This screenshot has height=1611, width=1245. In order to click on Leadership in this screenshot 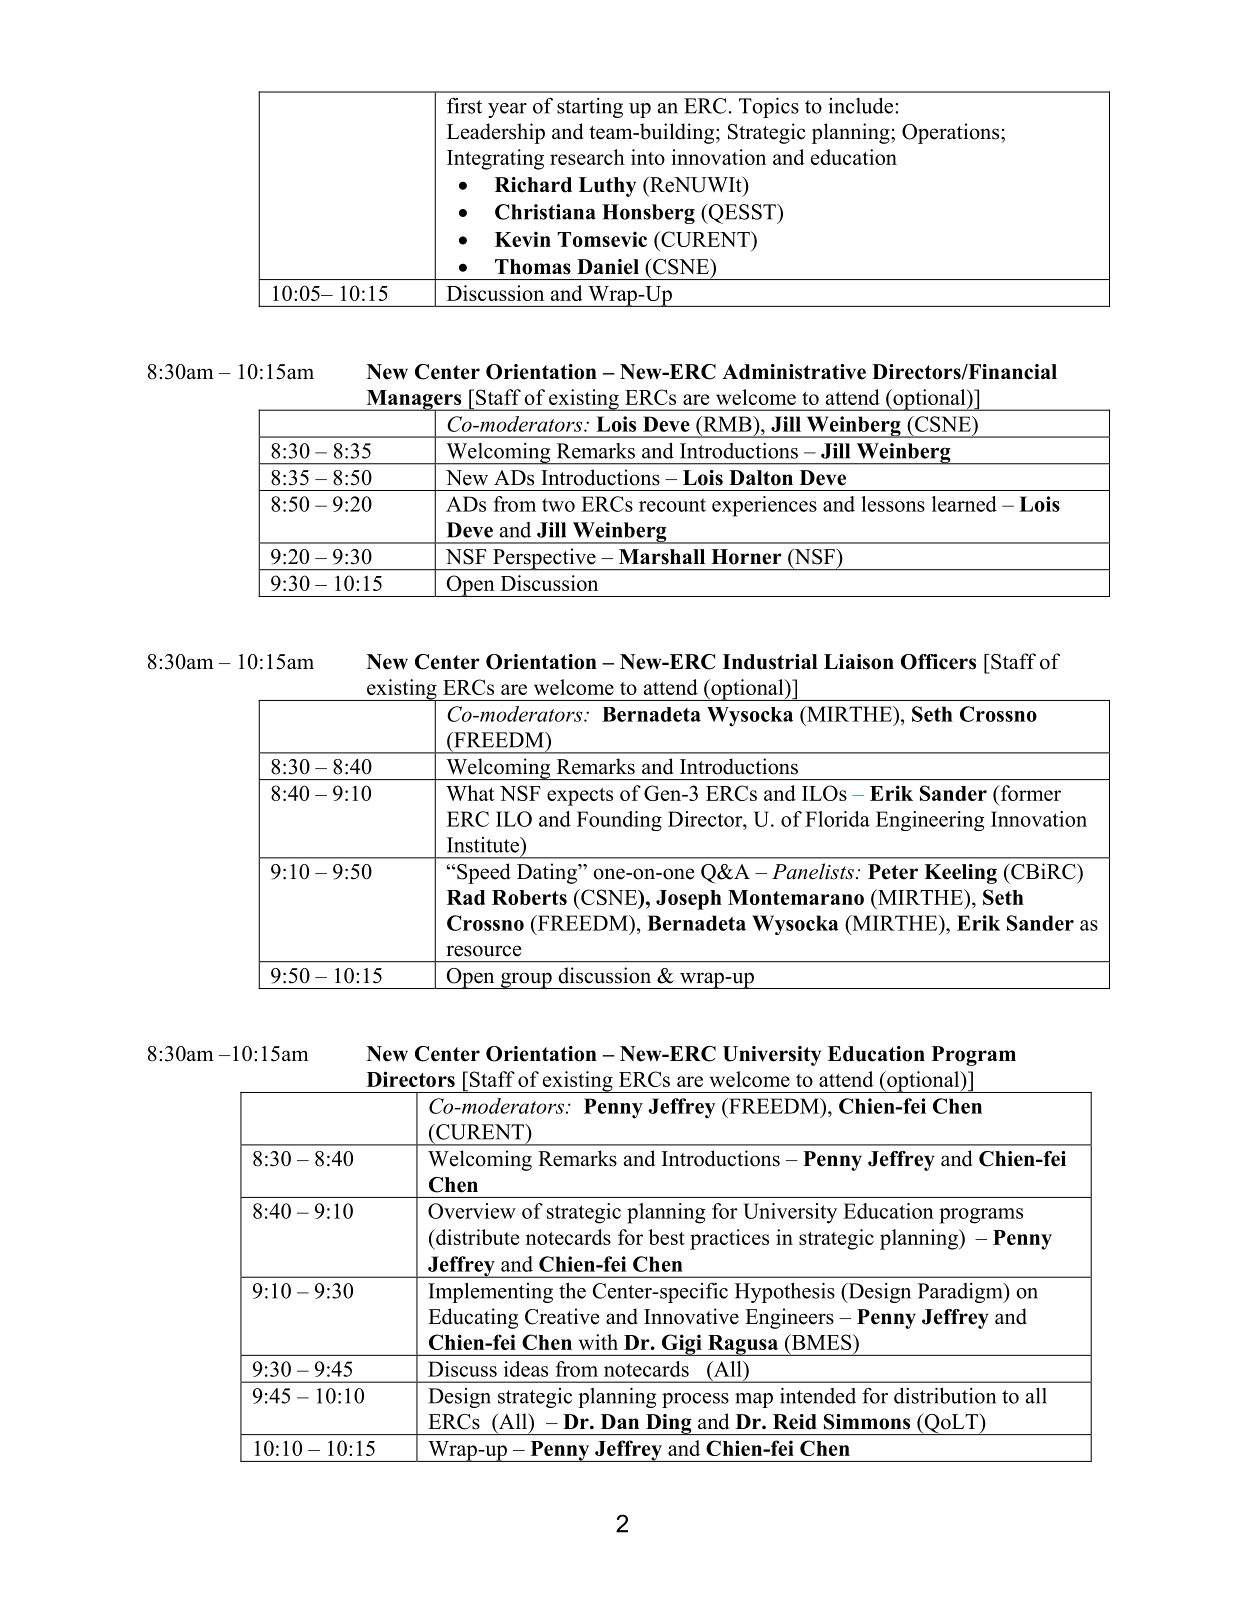, I will do `click(496, 133)`.
